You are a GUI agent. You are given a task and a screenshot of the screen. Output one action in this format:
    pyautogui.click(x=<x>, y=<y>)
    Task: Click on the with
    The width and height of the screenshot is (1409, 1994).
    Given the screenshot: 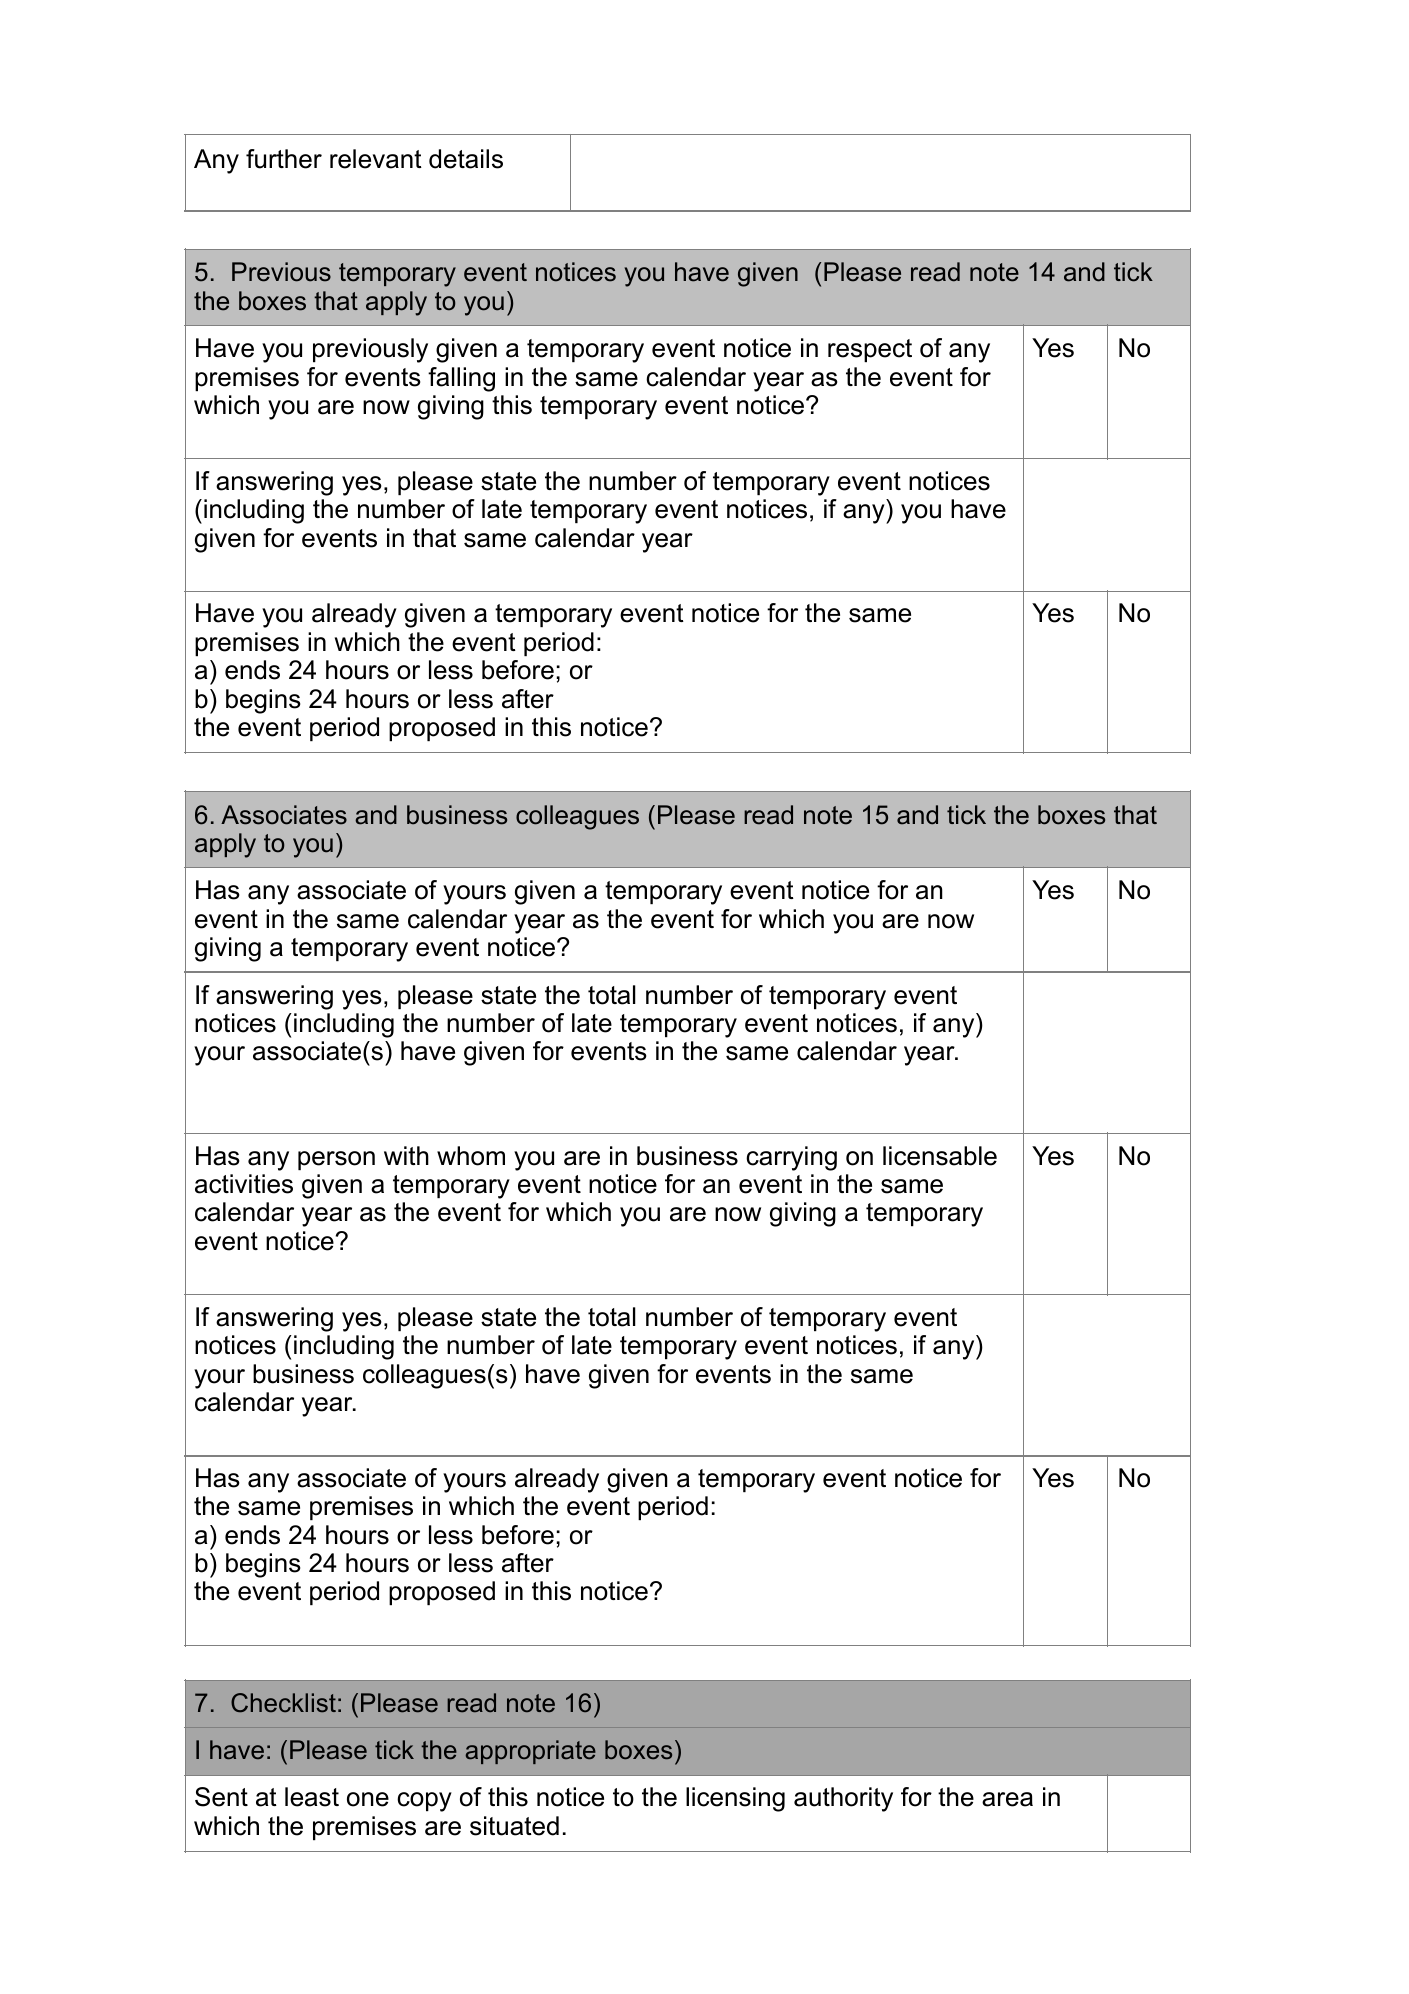 What is the action you would take?
    pyautogui.click(x=406, y=1155)
